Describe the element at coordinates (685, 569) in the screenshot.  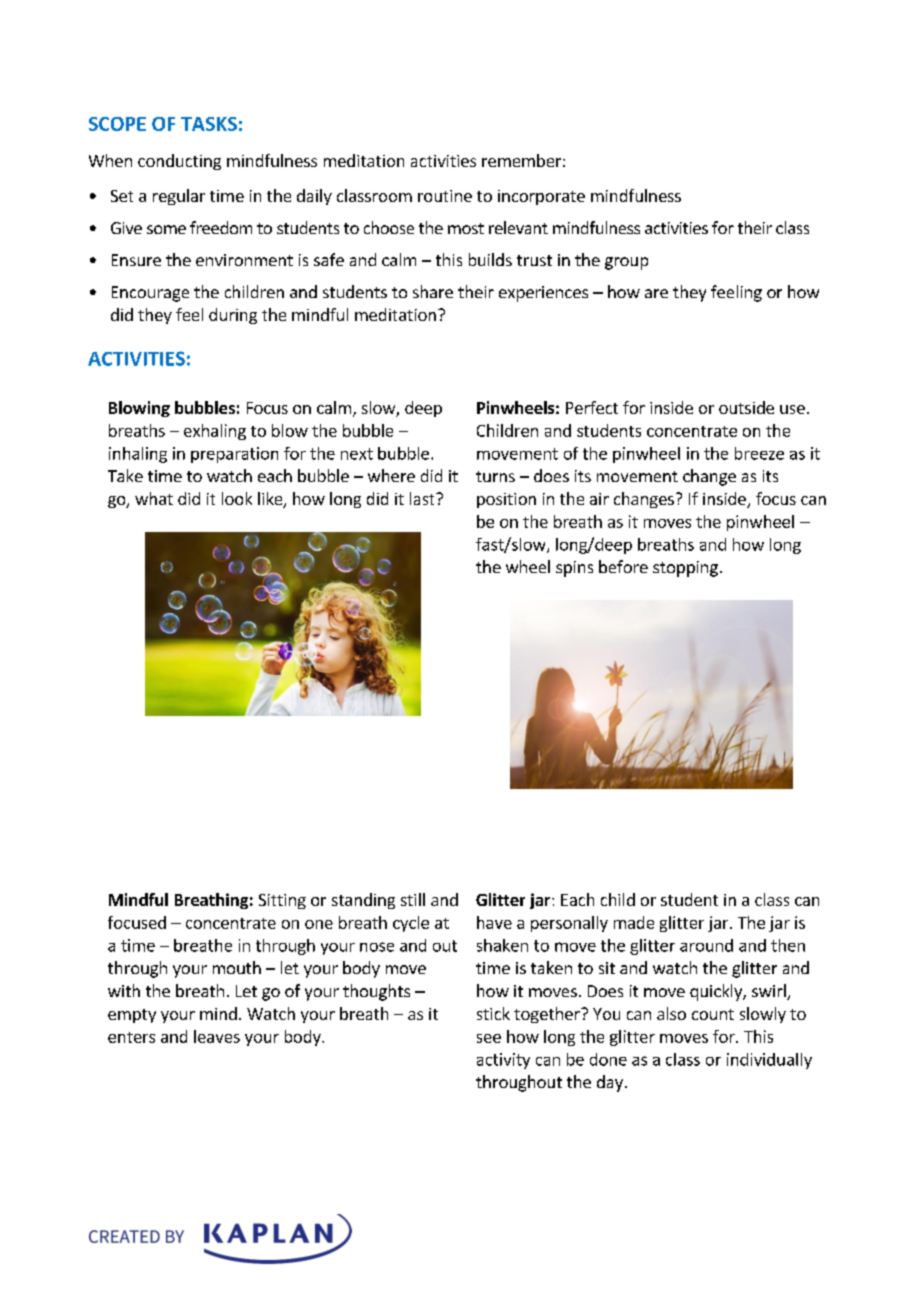
I see `stopping` at that location.
